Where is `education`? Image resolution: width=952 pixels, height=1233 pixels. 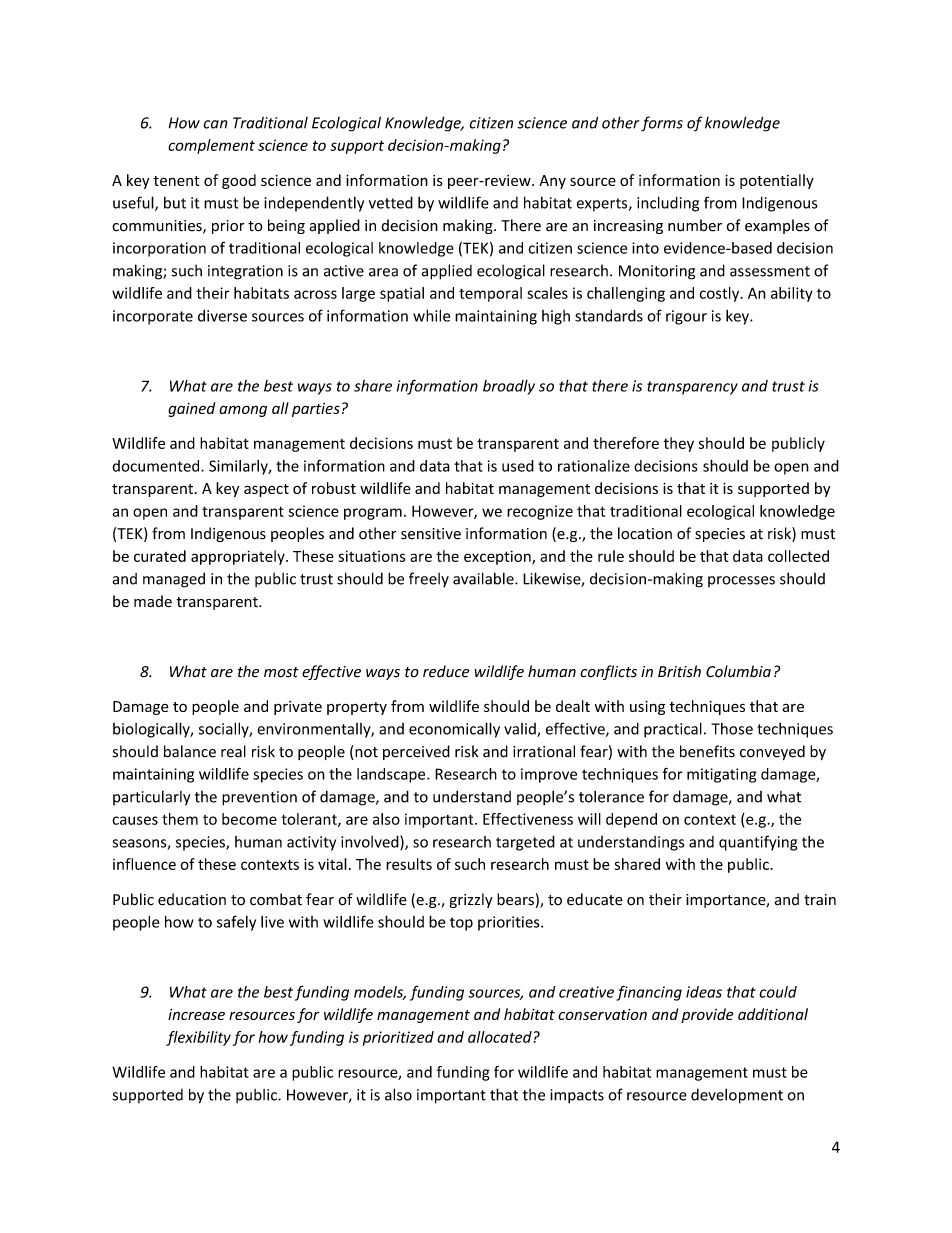
education is located at coordinates (192, 899).
